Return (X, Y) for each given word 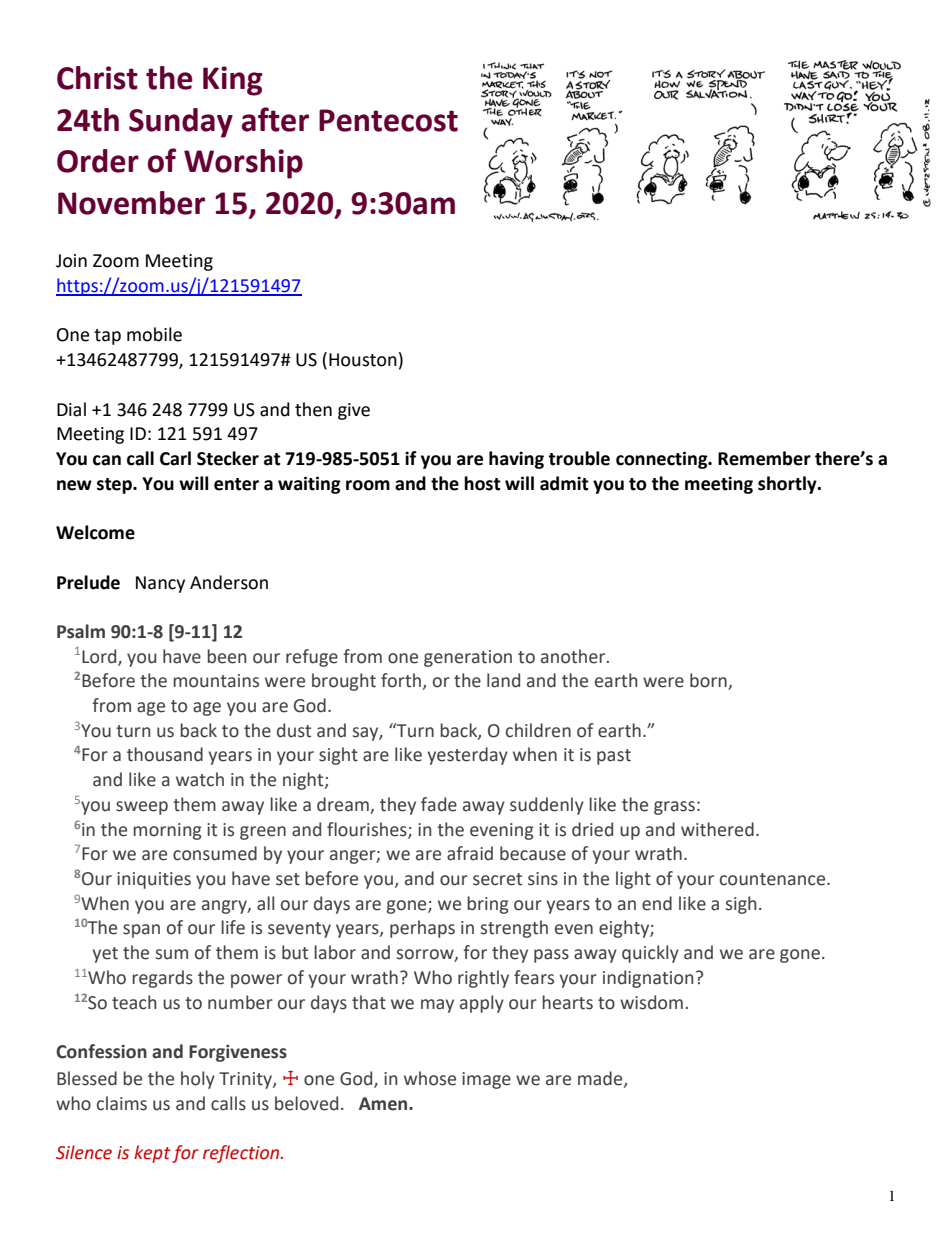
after (275, 119)
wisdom (651, 1002)
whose (430, 1078)
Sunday (181, 123)
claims (122, 1103)
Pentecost (388, 120)
